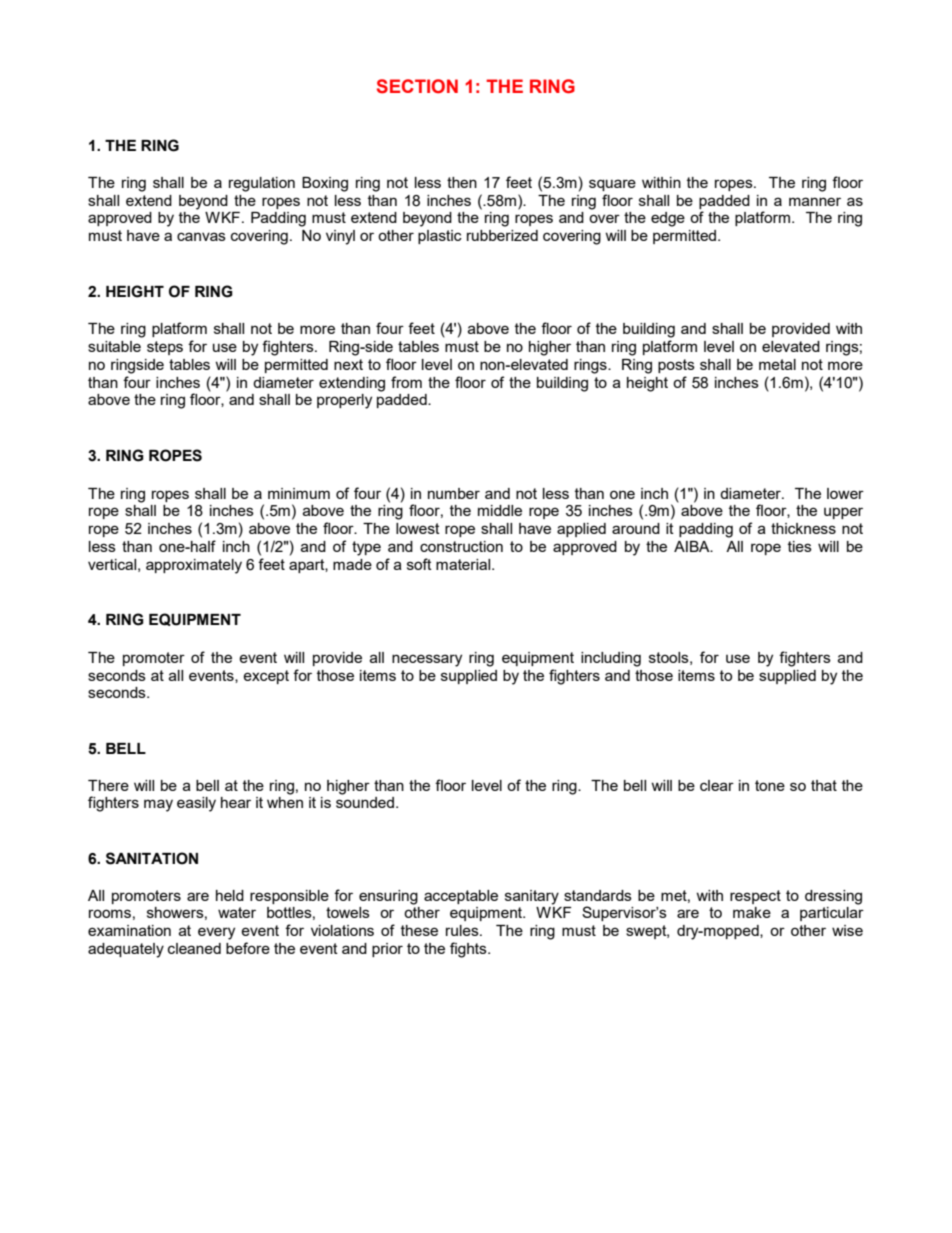 This document has height=1233, width=952. I want to click on SECTION, so click(417, 86).
